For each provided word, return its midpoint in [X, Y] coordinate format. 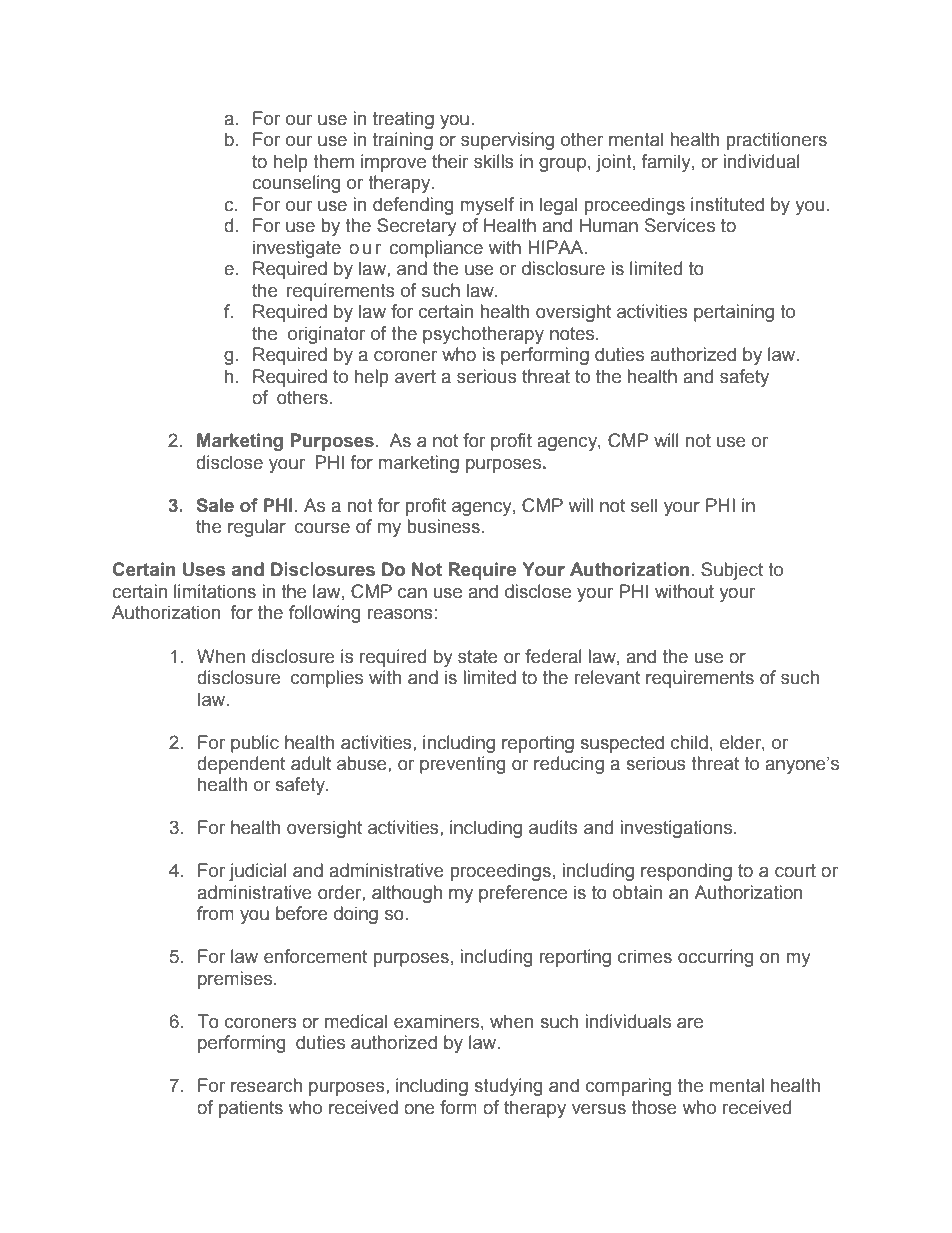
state [478, 657]
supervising [507, 141]
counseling [296, 184]
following [324, 614]
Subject [732, 571]
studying [508, 1087]
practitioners [777, 141]
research [266, 1085]
